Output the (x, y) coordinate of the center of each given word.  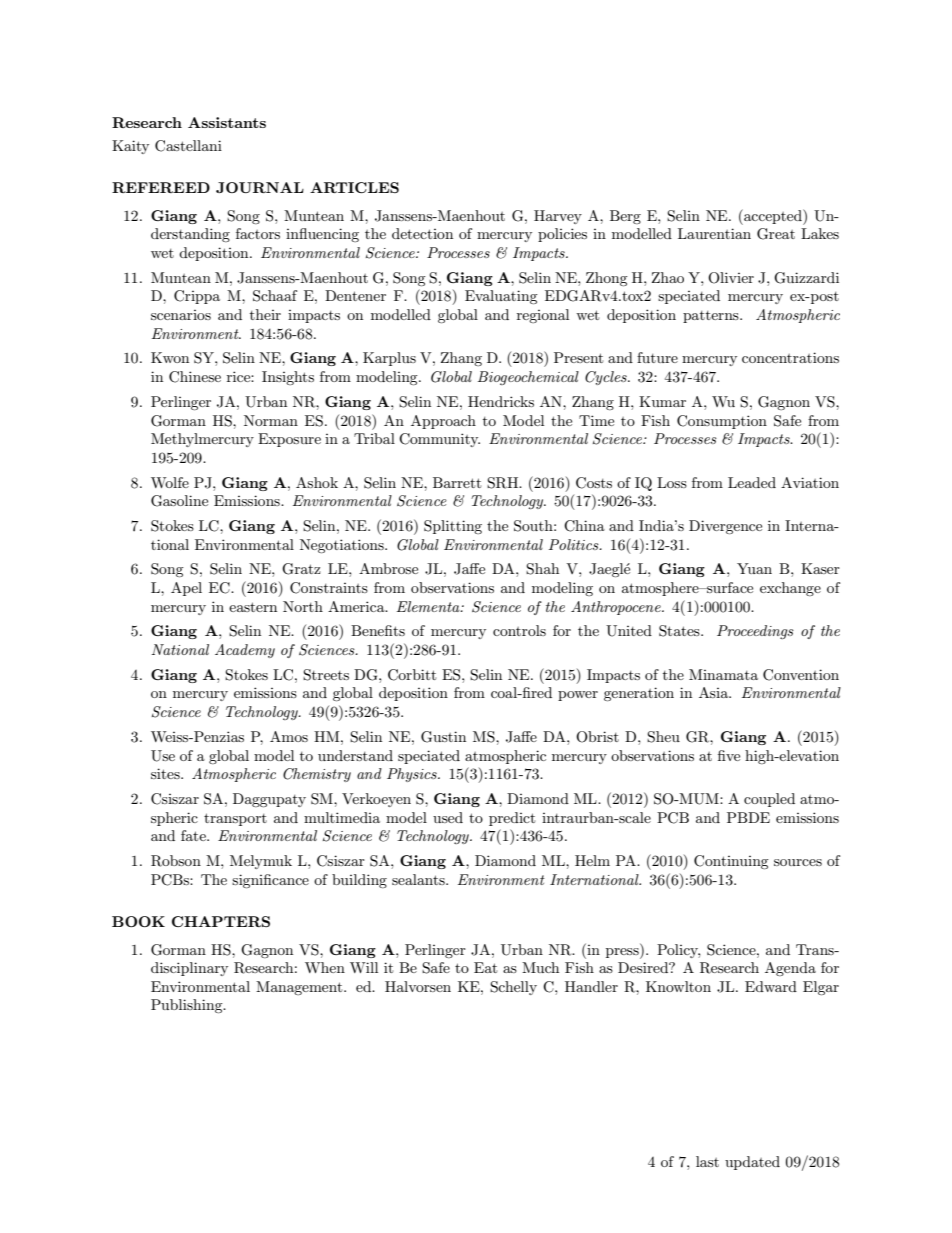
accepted (773, 217)
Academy (245, 651)
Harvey (558, 217)
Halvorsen (418, 986)
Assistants (227, 122)
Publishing (188, 1006)
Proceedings (755, 632)
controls (519, 630)
